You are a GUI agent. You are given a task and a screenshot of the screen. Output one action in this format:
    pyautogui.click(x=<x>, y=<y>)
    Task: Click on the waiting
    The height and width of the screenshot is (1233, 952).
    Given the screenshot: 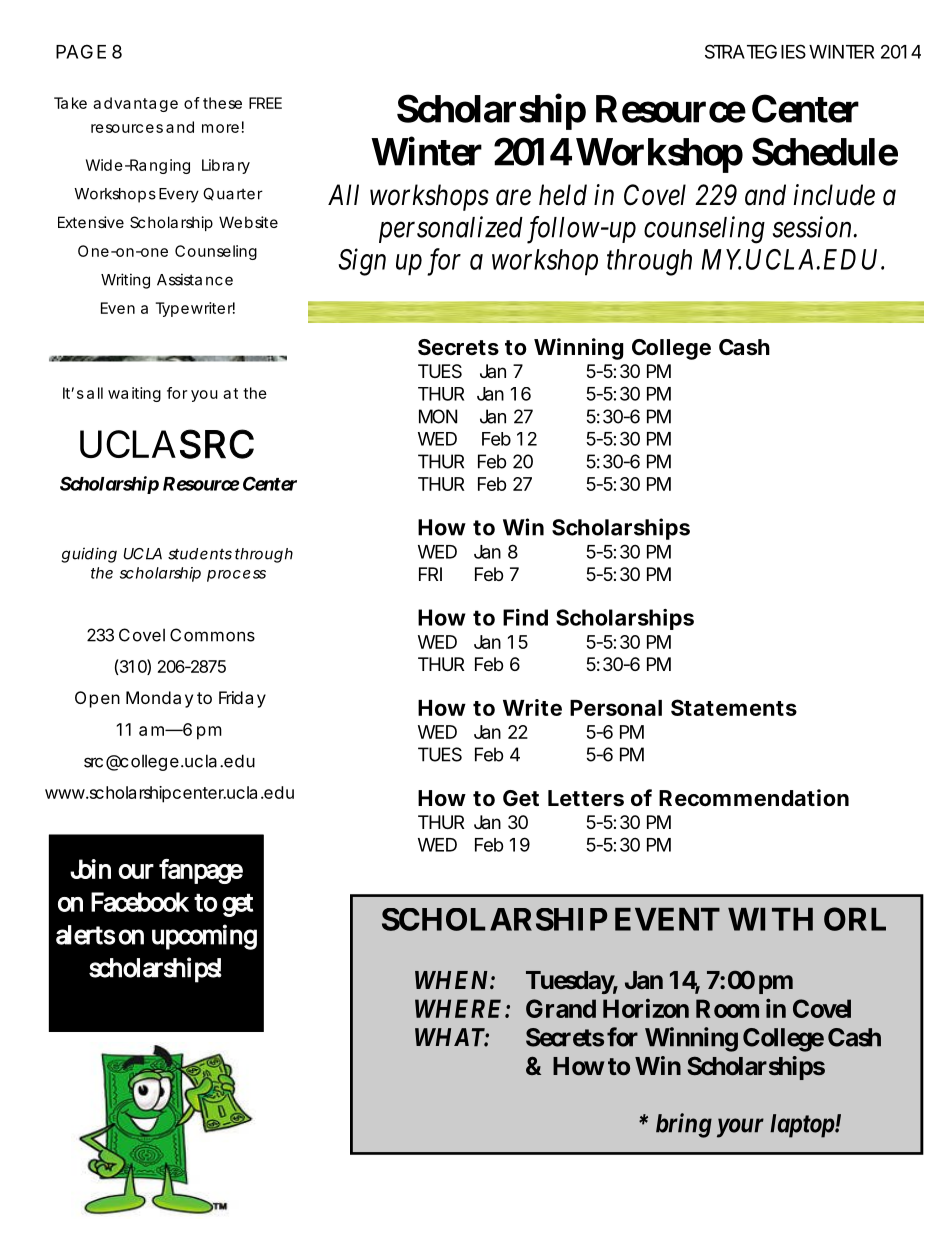 What is the action you would take?
    pyautogui.click(x=134, y=394)
